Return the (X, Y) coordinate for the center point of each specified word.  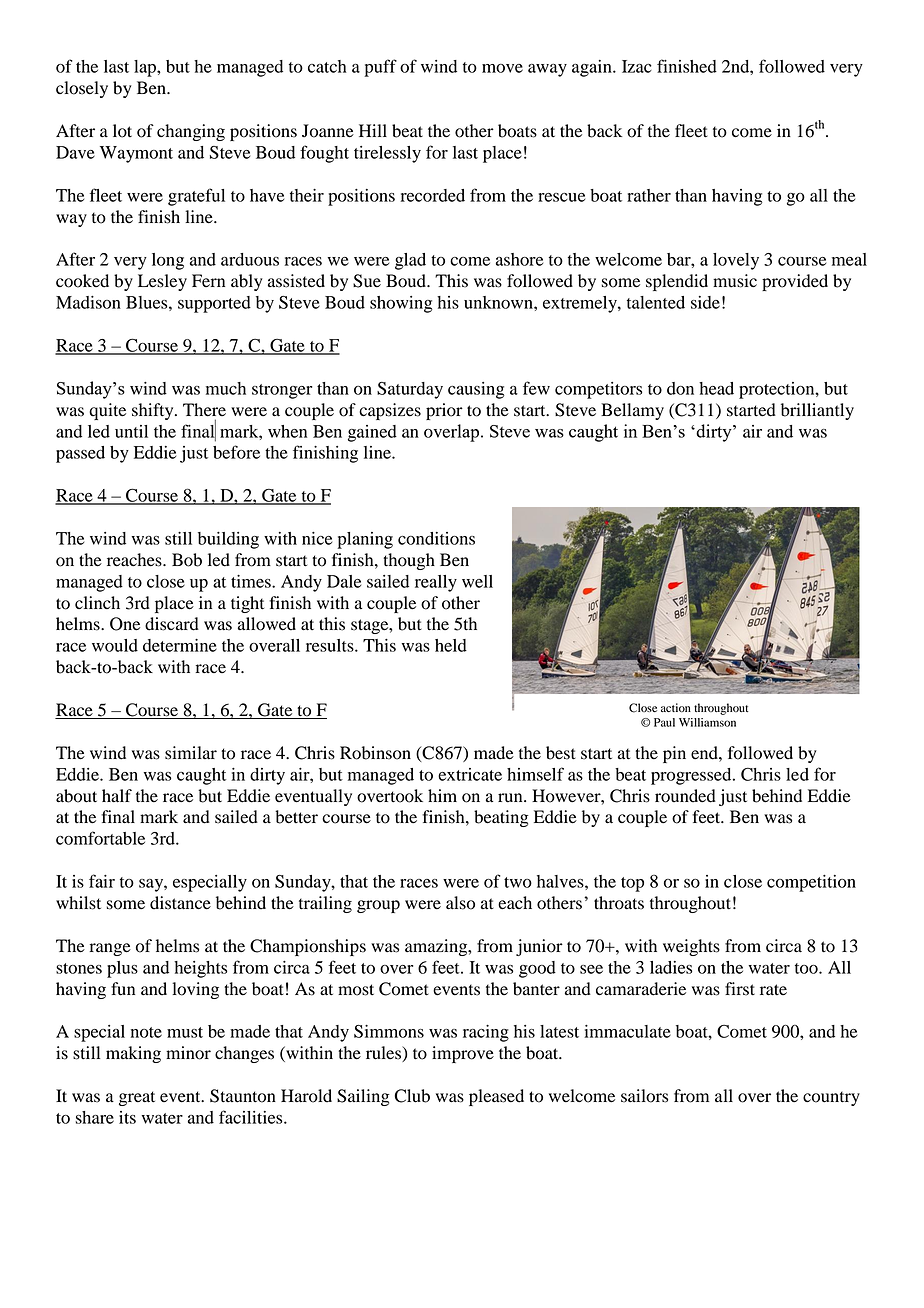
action (676, 707)
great (137, 1098)
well (477, 581)
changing (191, 132)
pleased (496, 1097)
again (593, 68)
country (831, 1098)
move (502, 68)
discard (172, 624)
